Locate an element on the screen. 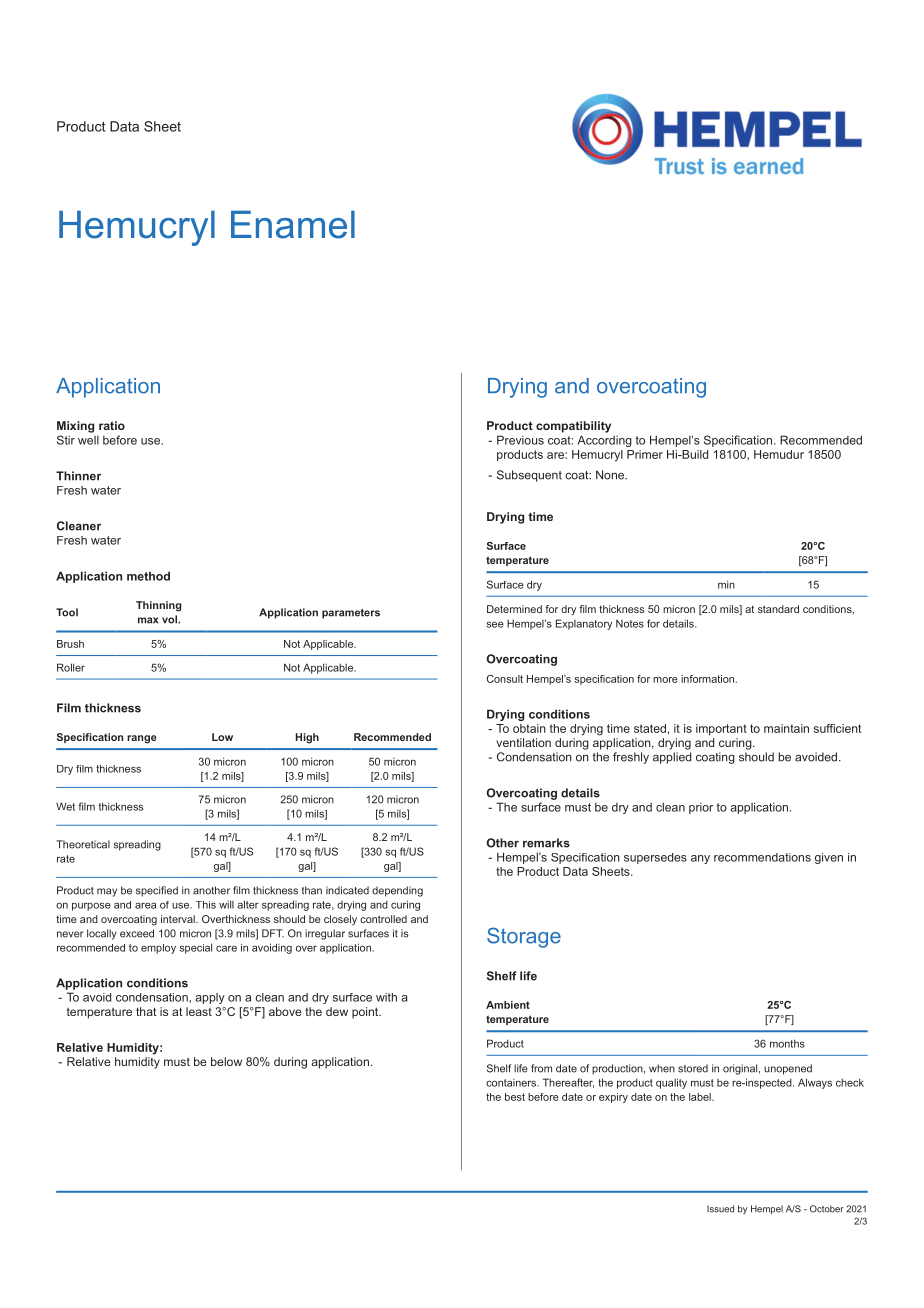 The height and width of the screenshot is (1308, 924). method is located at coordinates (148, 576).
